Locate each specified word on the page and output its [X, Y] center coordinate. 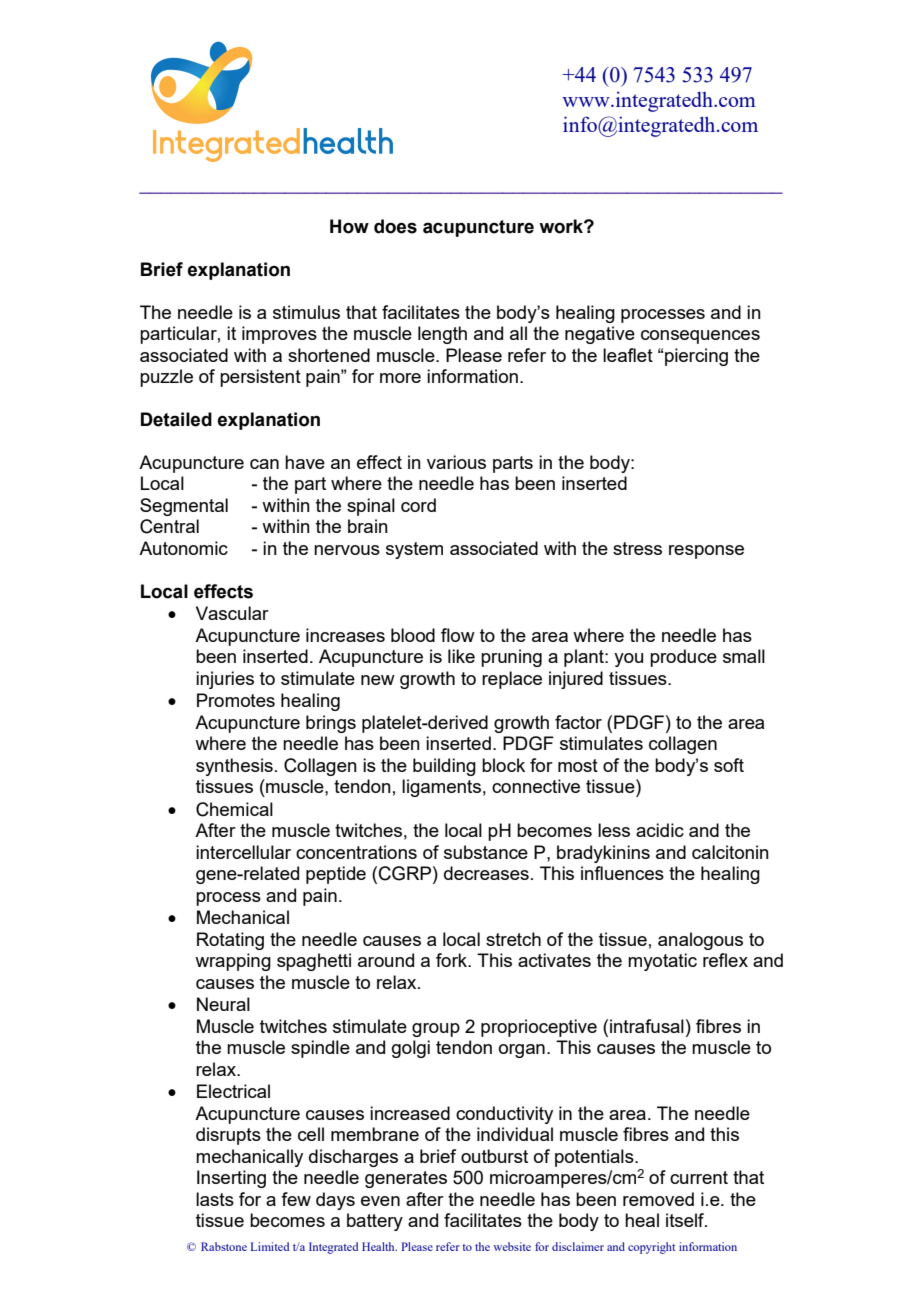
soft [729, 765]
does [395, 226]
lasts [215, 1199]
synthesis [234, 767]
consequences [700, 337]
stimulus [306, 312]
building [444, 767]
